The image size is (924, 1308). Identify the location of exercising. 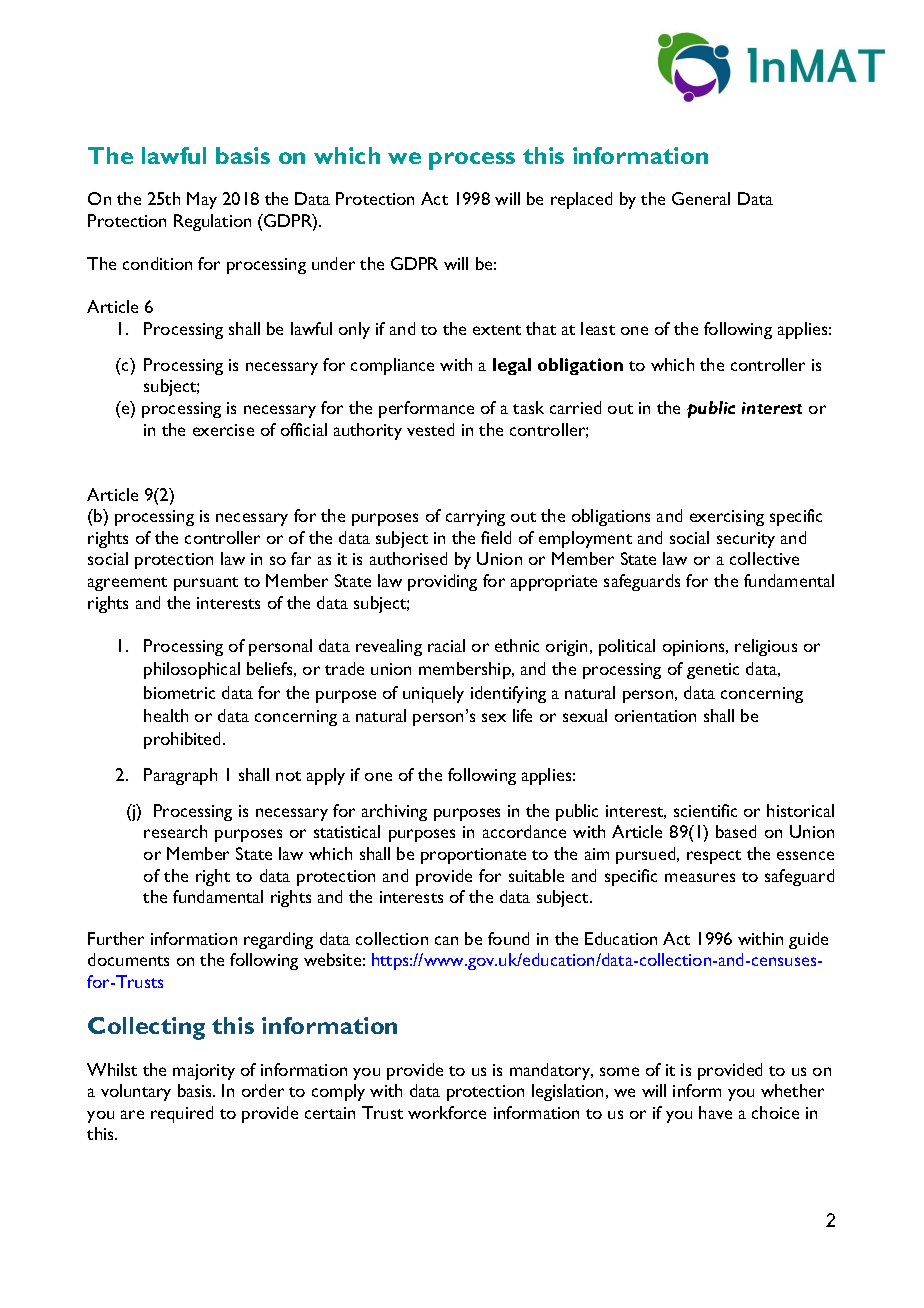
(727, 518).
